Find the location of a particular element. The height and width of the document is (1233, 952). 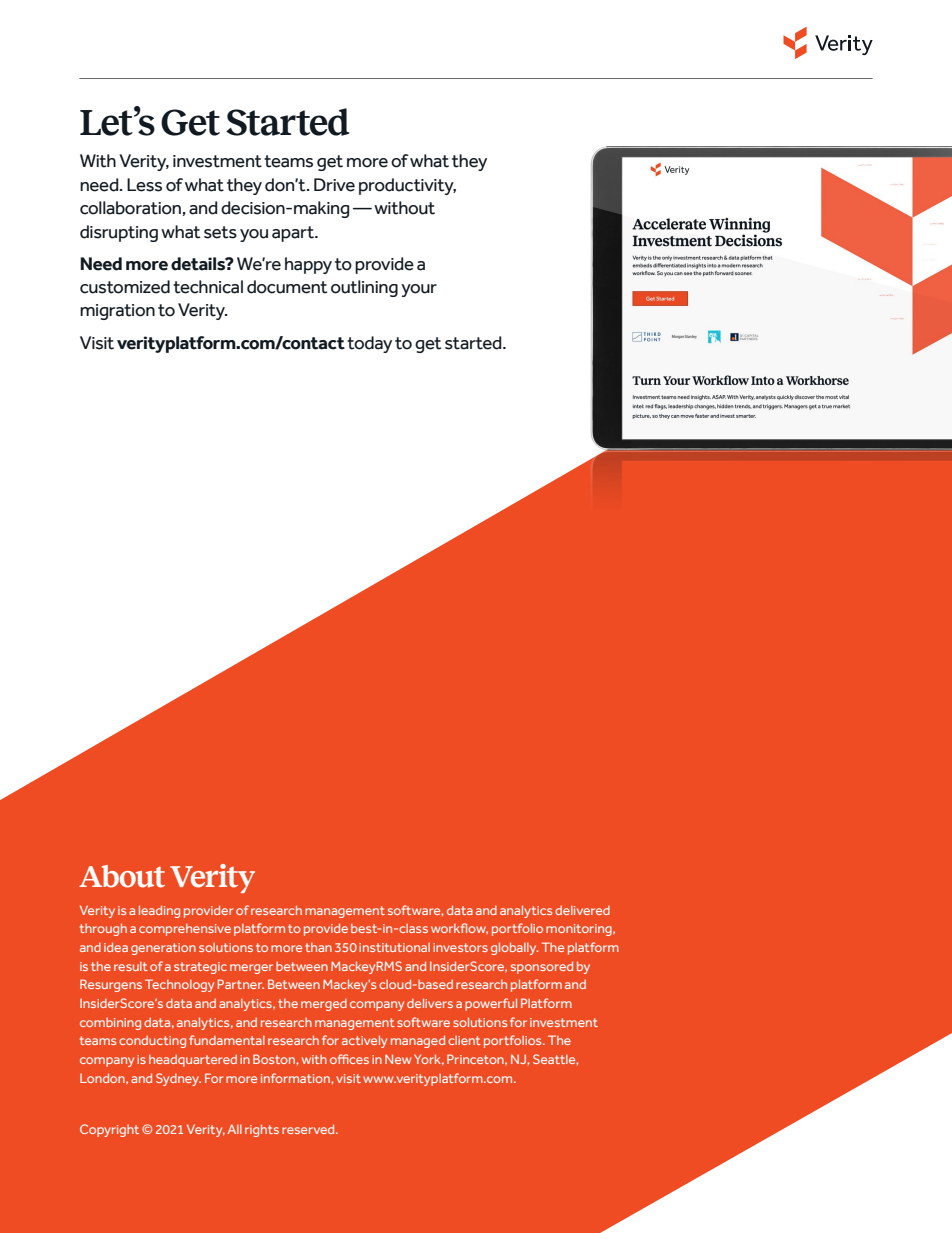

Sydney is located at coordinates (178, 1079).
